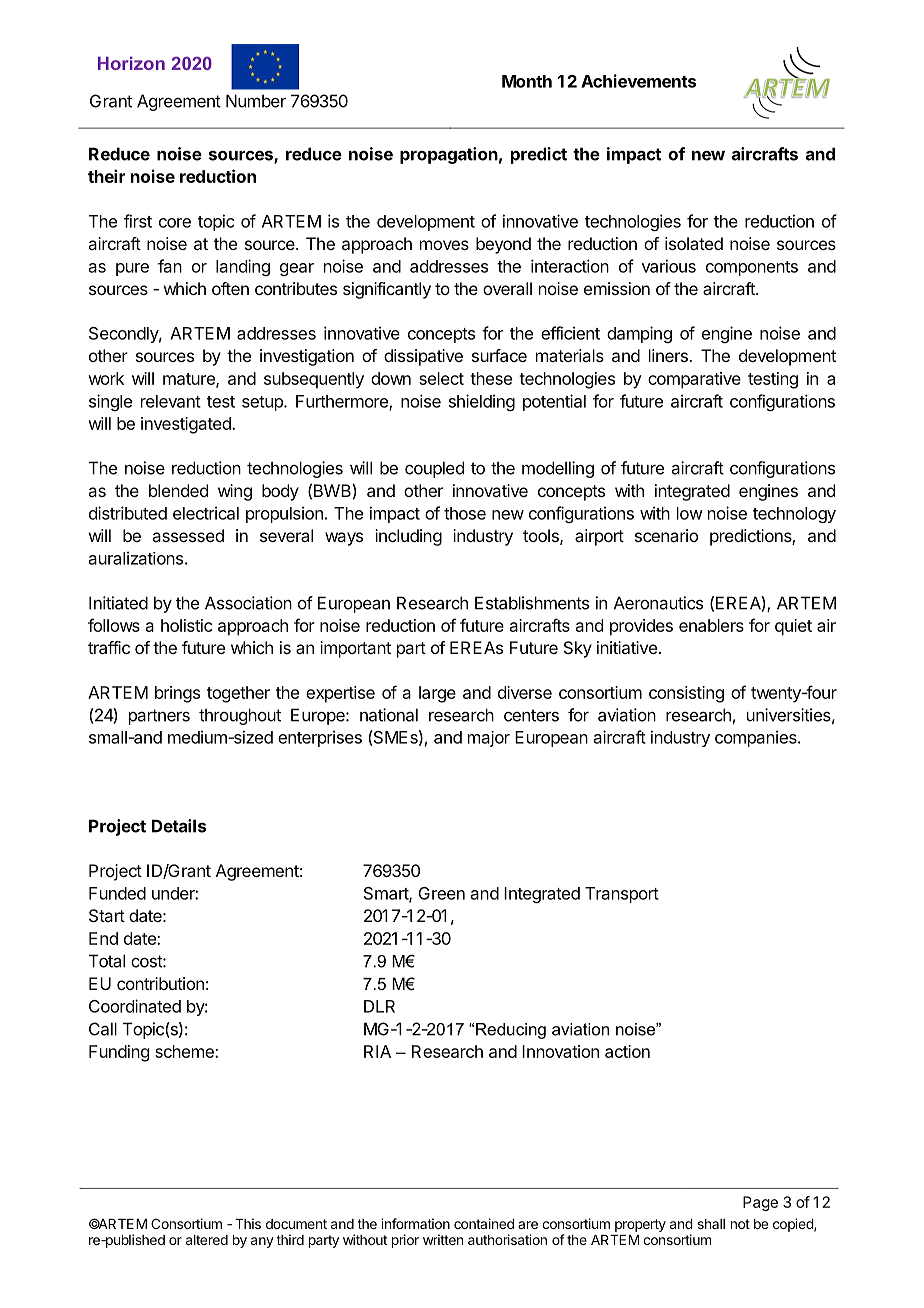 The image size is (924, 1308). Describe the element at coordinates (207, 1240) in the document. I see `altered` at that location.
